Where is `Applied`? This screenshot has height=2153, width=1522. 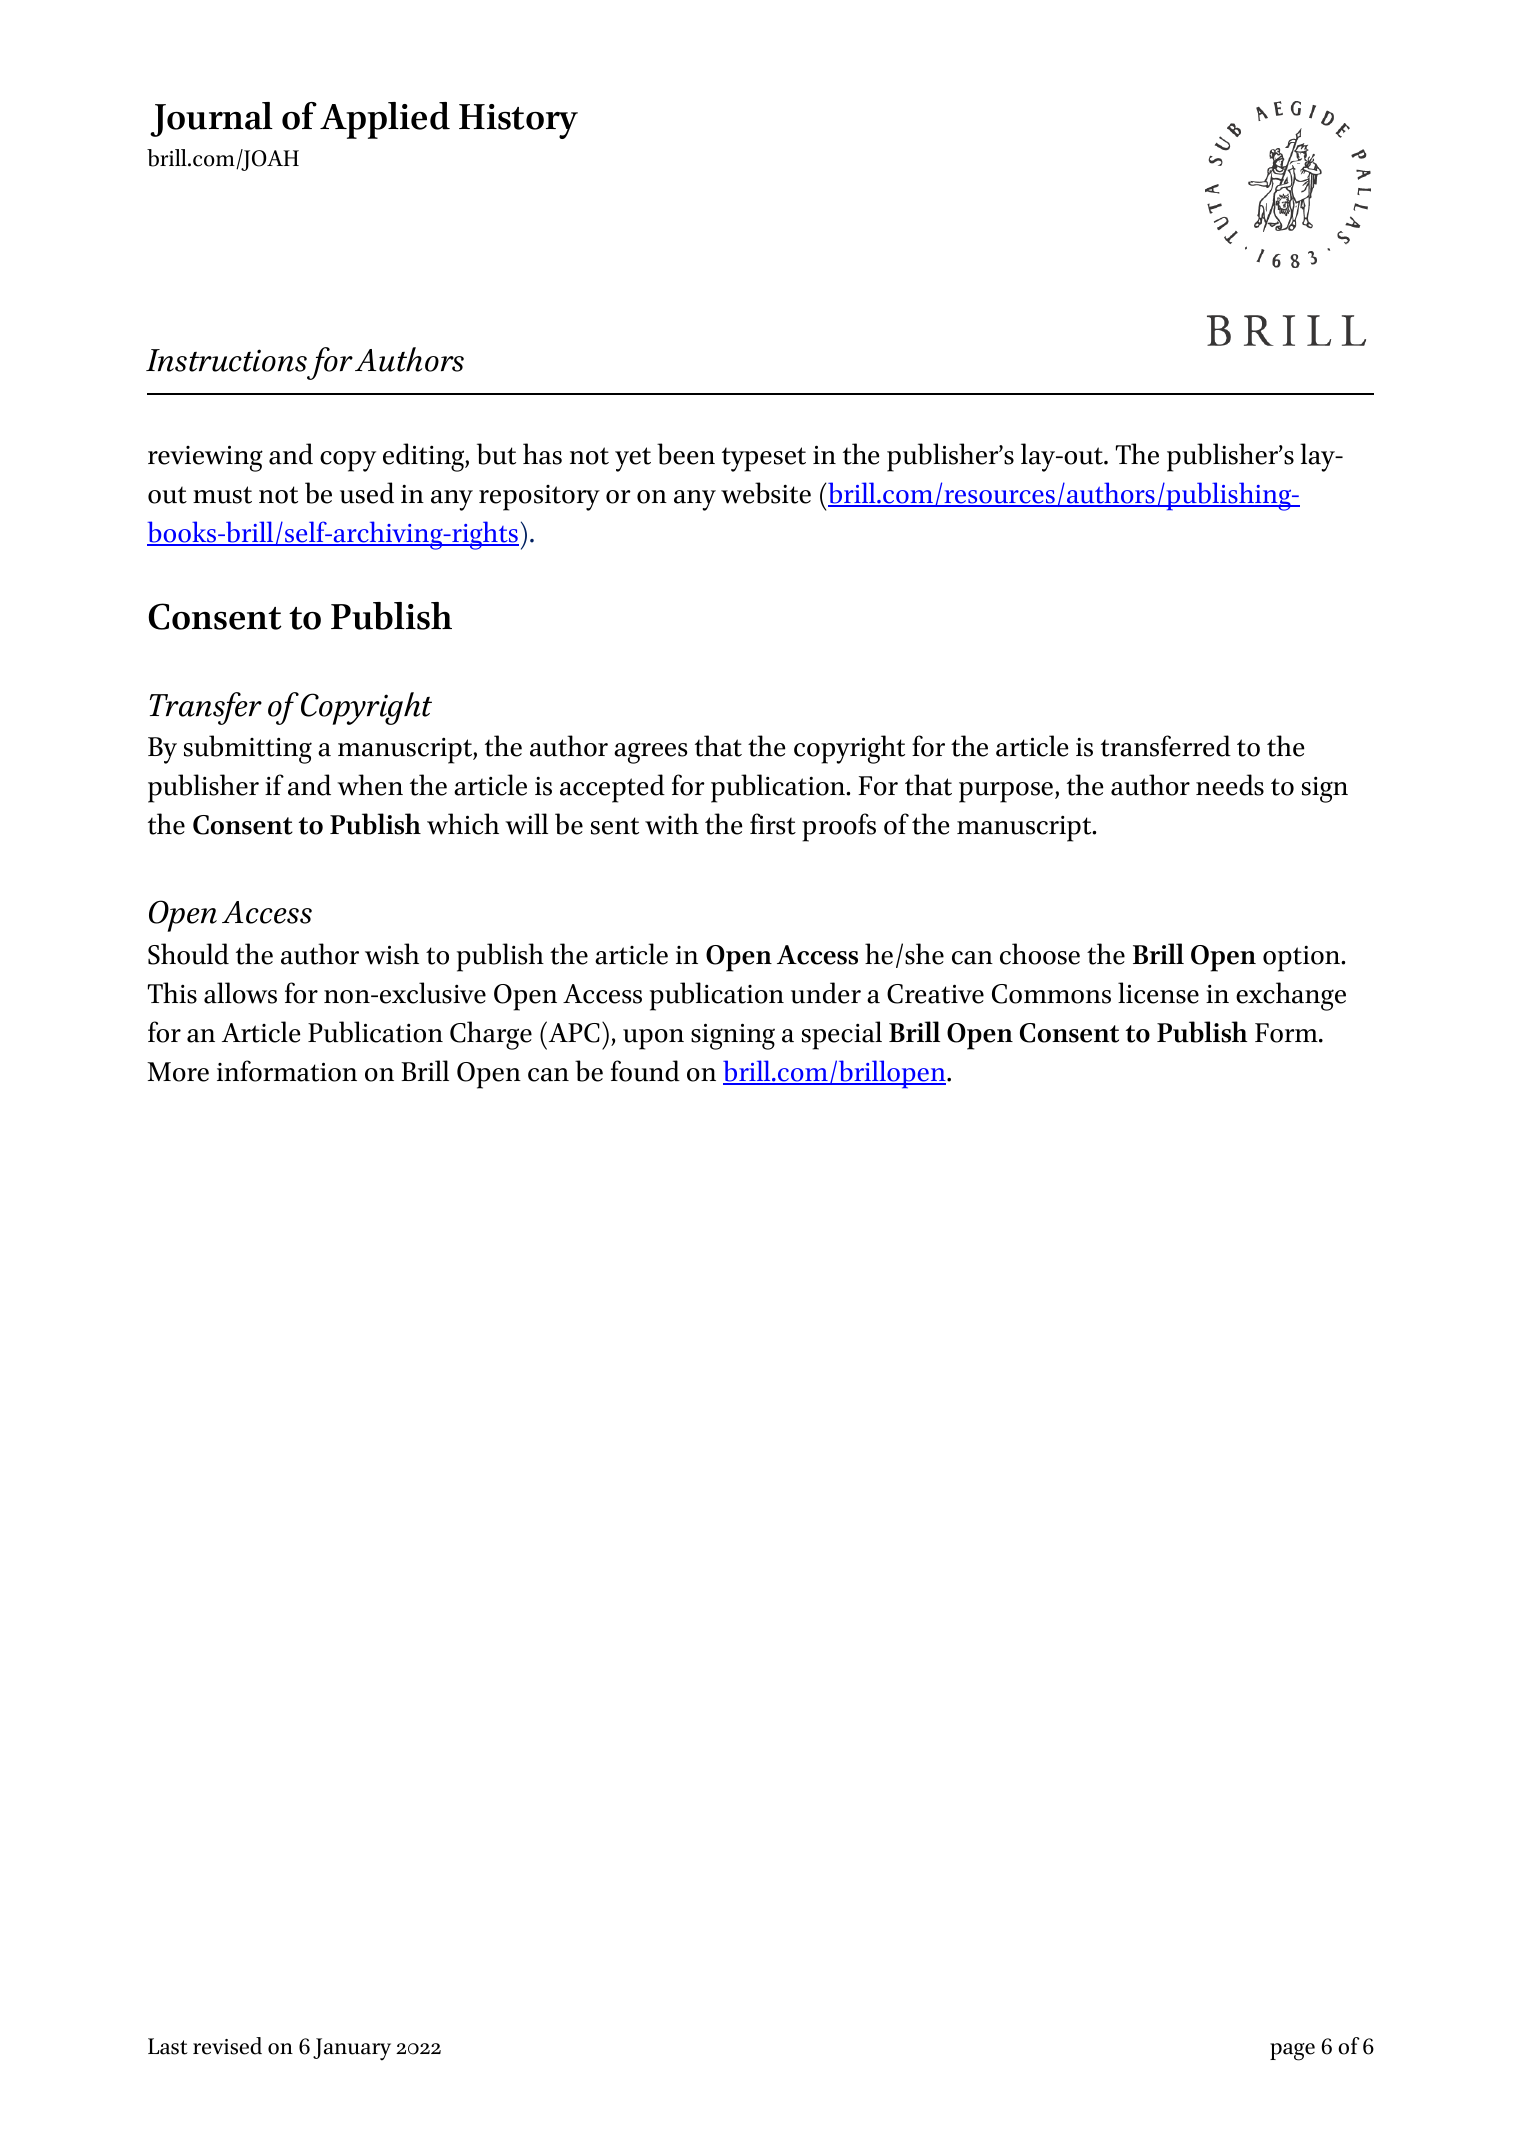 Applied is located at coordinates (385, 120).
